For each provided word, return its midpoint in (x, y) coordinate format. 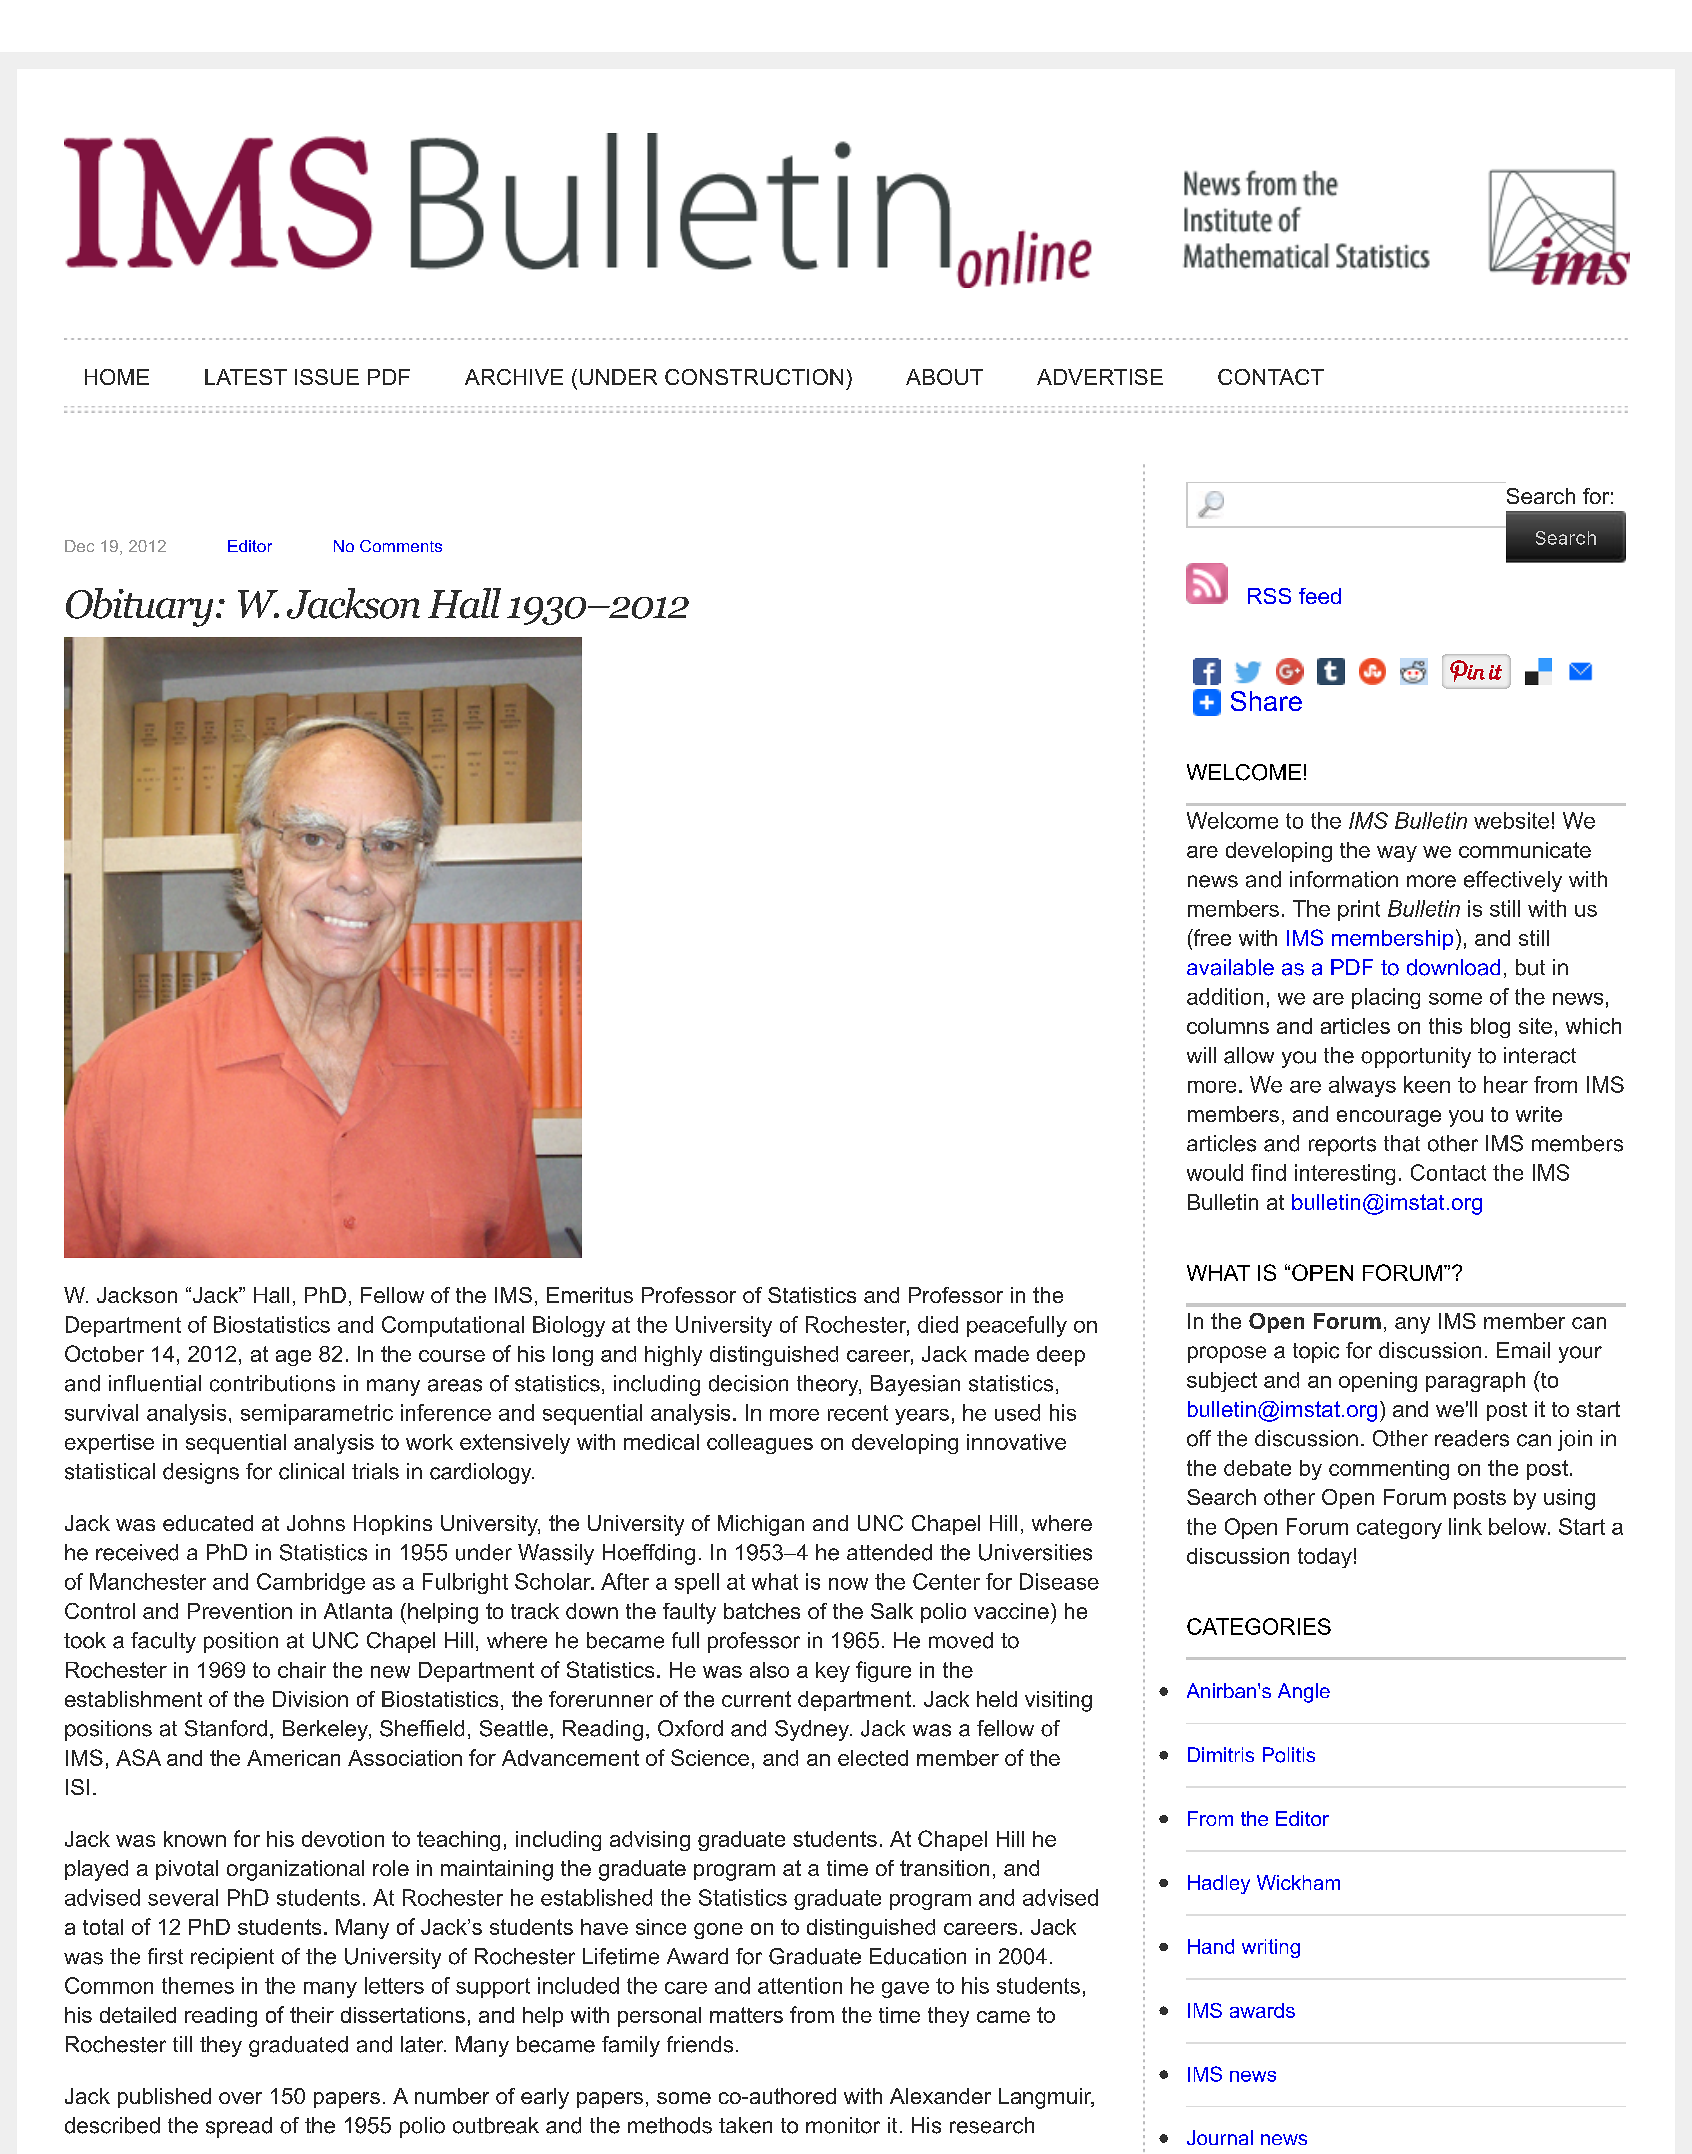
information (1344, 879)
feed (1320, 596)
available (1230, 967)
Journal (1220, 2137)
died (938, 1324)
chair (302, 1670)
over (240, 2098)
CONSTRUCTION (754, 377)
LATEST (246, 377)
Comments (401, 546)
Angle (1304, 1693)
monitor (843, 2125)
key (833, 1672)
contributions (272, 1383)
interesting (1345, 1174)
